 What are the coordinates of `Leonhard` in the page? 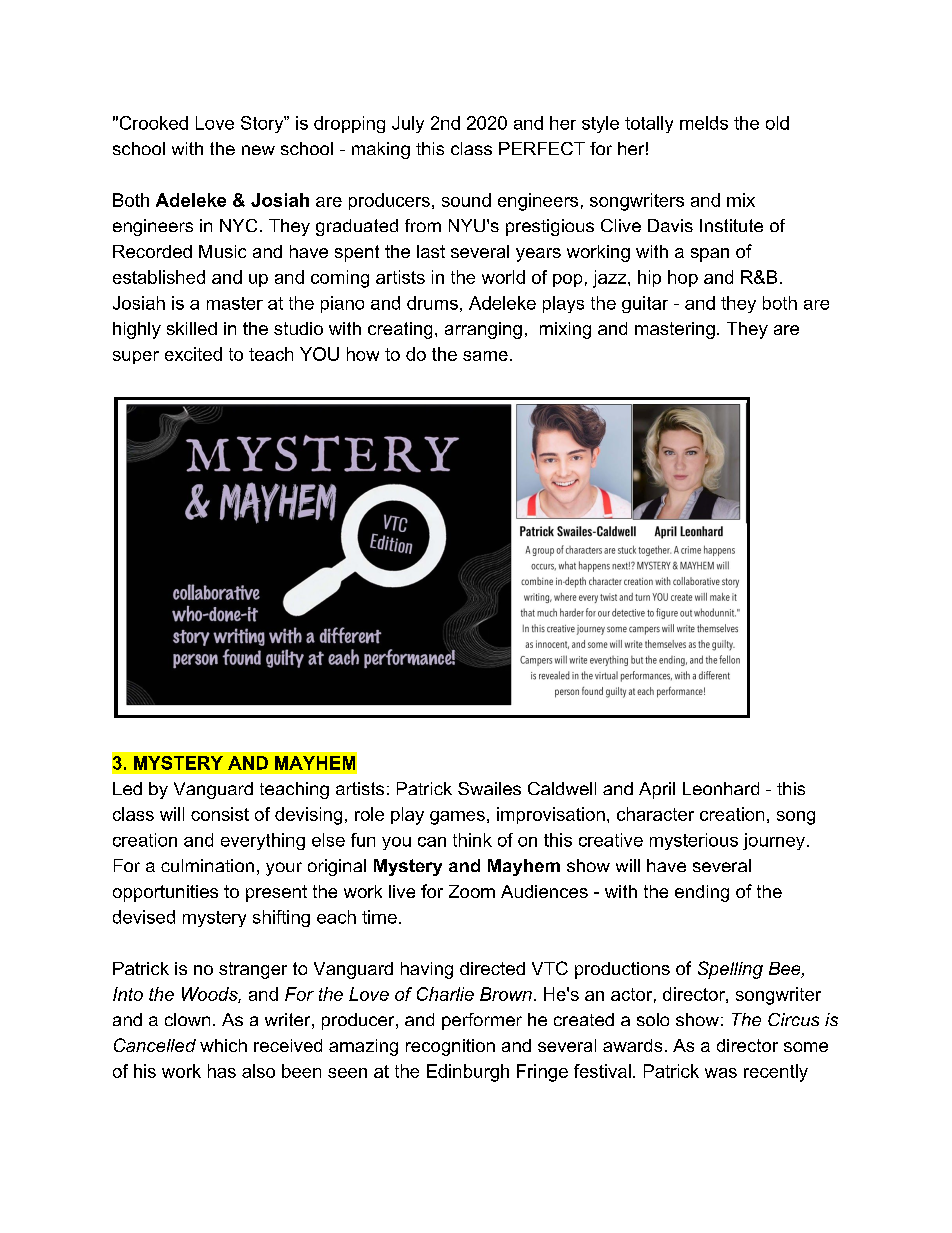 It's located at (721, 788).
